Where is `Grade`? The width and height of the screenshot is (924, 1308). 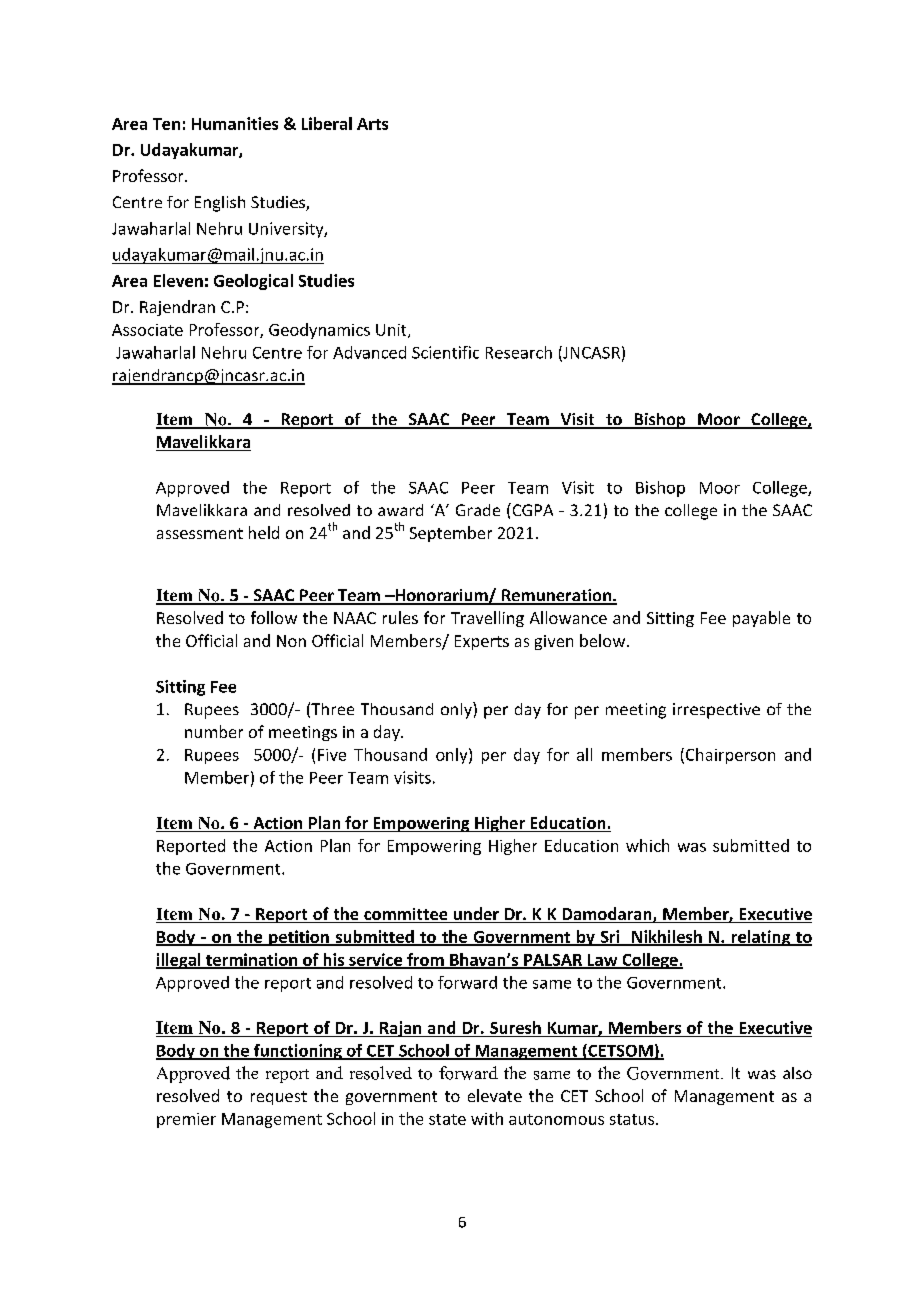 Grade is located at coordinates (478, 510).
